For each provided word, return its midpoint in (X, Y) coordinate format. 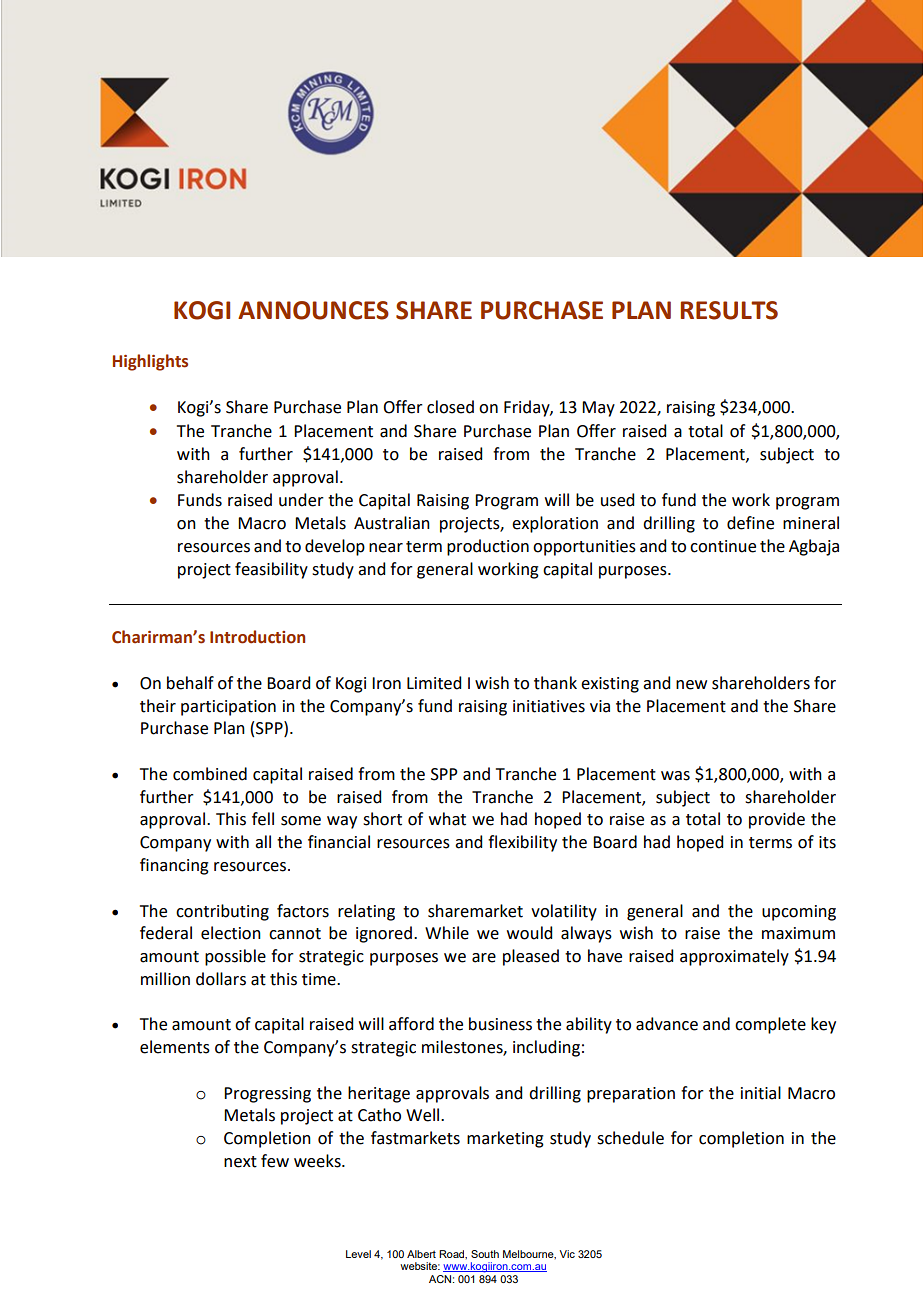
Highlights (150, 362)
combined (210, 774)
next (240, 1162)
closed (450, 407)
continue (723, 546)
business (500, 1024)
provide (777, 820)
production (488, 547)
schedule (630, 1138)
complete (770, 1025)
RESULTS (729, 310)
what (447, 819)
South (485, 1254)
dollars (221, 979)
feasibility (271, 570)
